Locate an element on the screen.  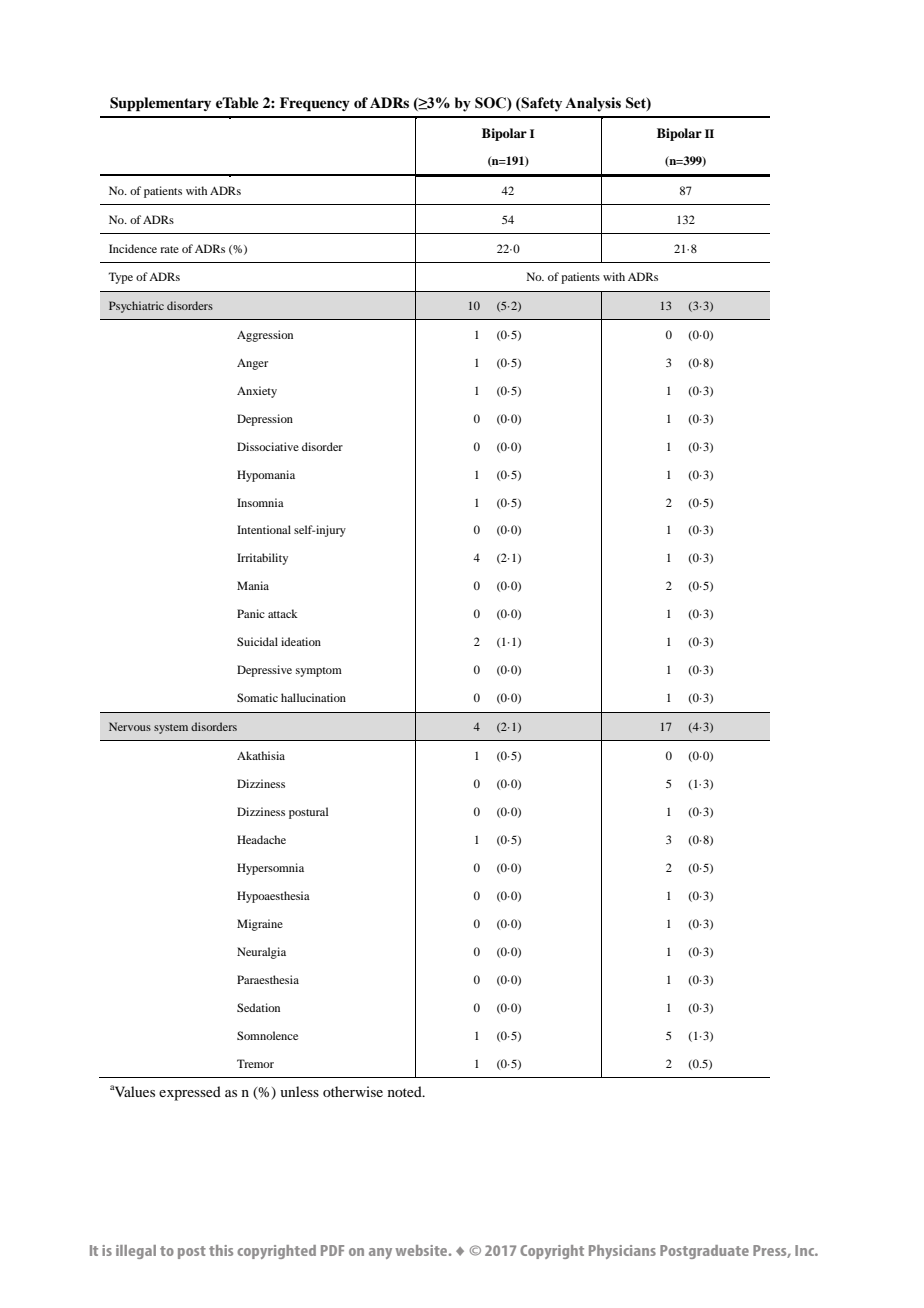
Supplementary is located at coordinates (160, 104).
